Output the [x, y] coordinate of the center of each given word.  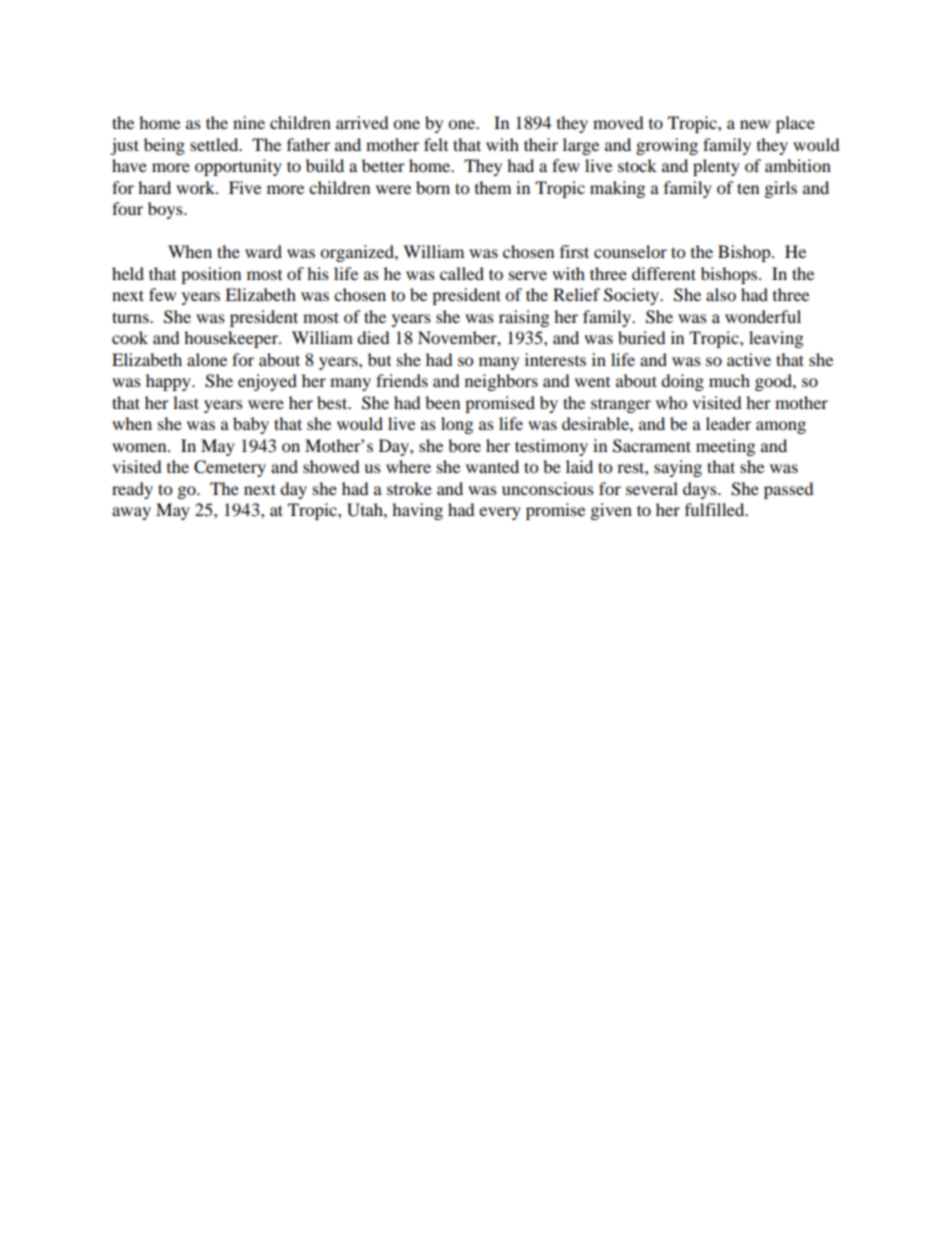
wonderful [763, 316]
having [417, 511]
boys [166, 210]
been [442, 402]
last [186, 402]
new [755, 124]
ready [132, 490]
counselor [630, 251]
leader [728, 423]
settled [215, 144]
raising [524, 318]
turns [131, 317]
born [433, 187]
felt [436, 144]
